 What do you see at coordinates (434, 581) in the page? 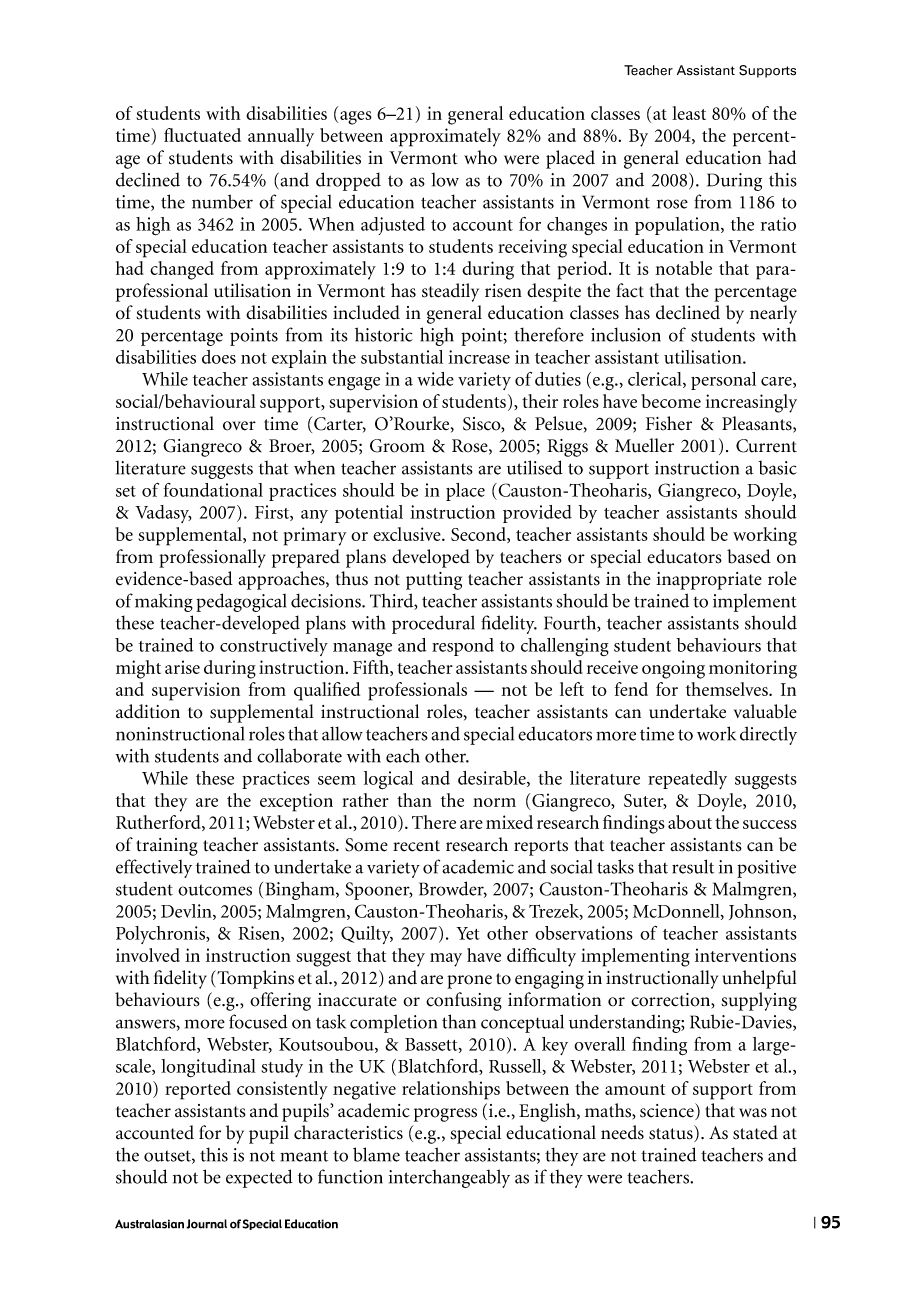
I see `putting` at bounding box center [434, 581].
